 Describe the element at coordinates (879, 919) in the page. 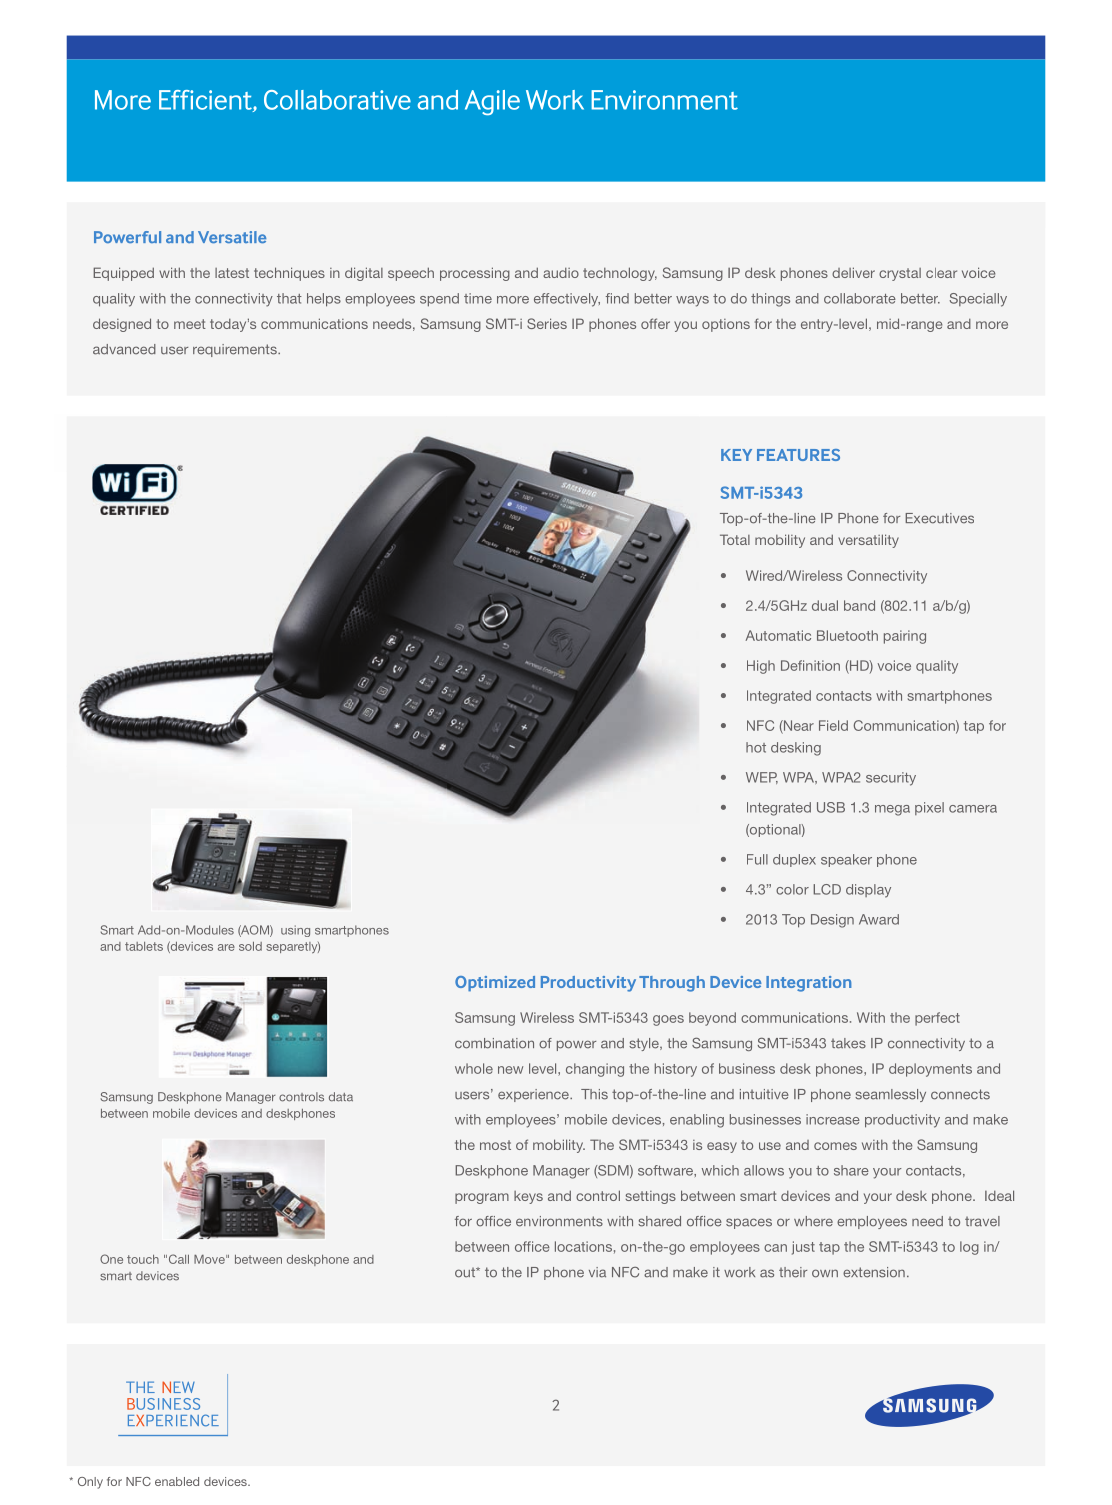

I see `Award` at that location.
